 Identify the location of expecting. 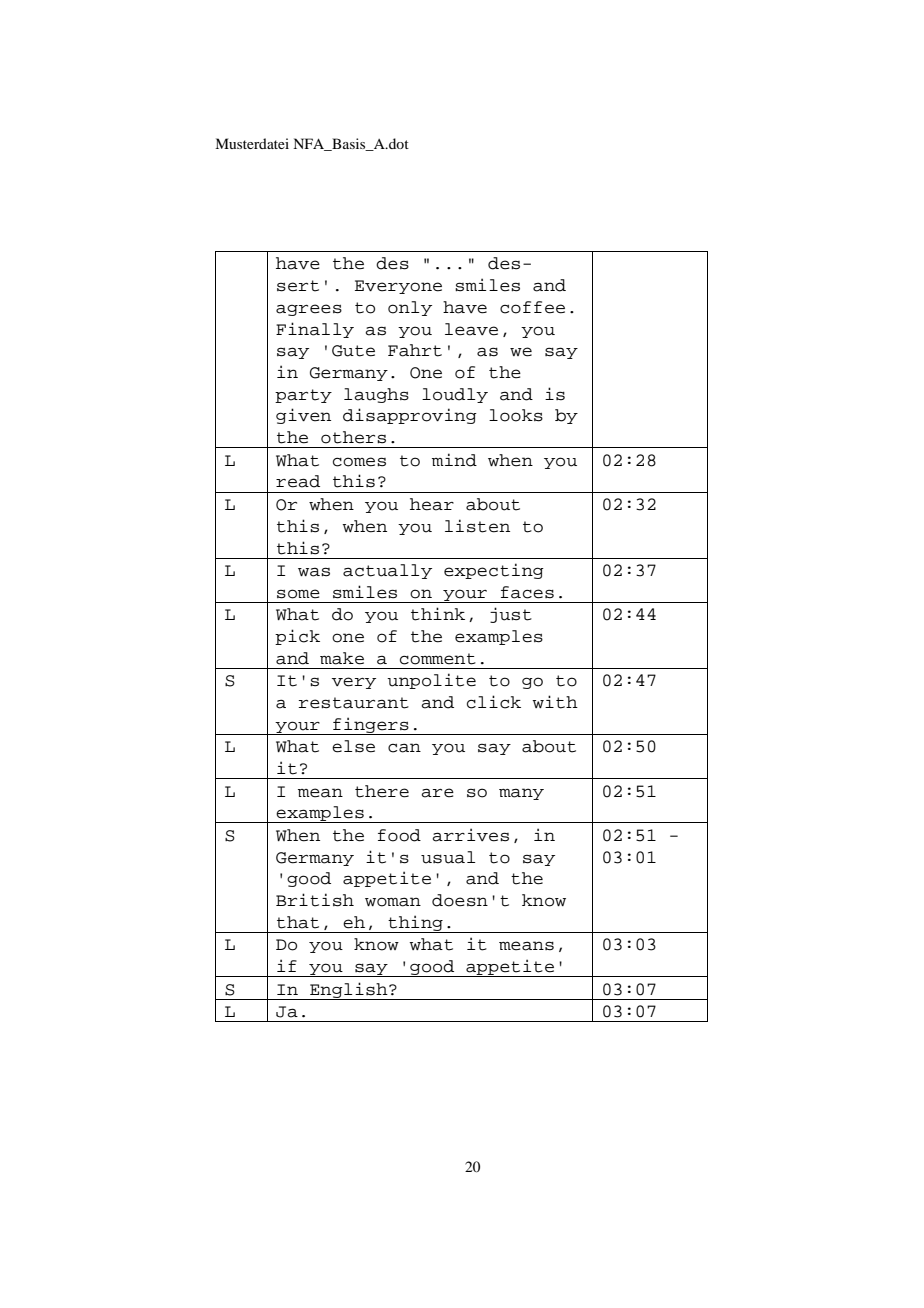
(494, 571).
